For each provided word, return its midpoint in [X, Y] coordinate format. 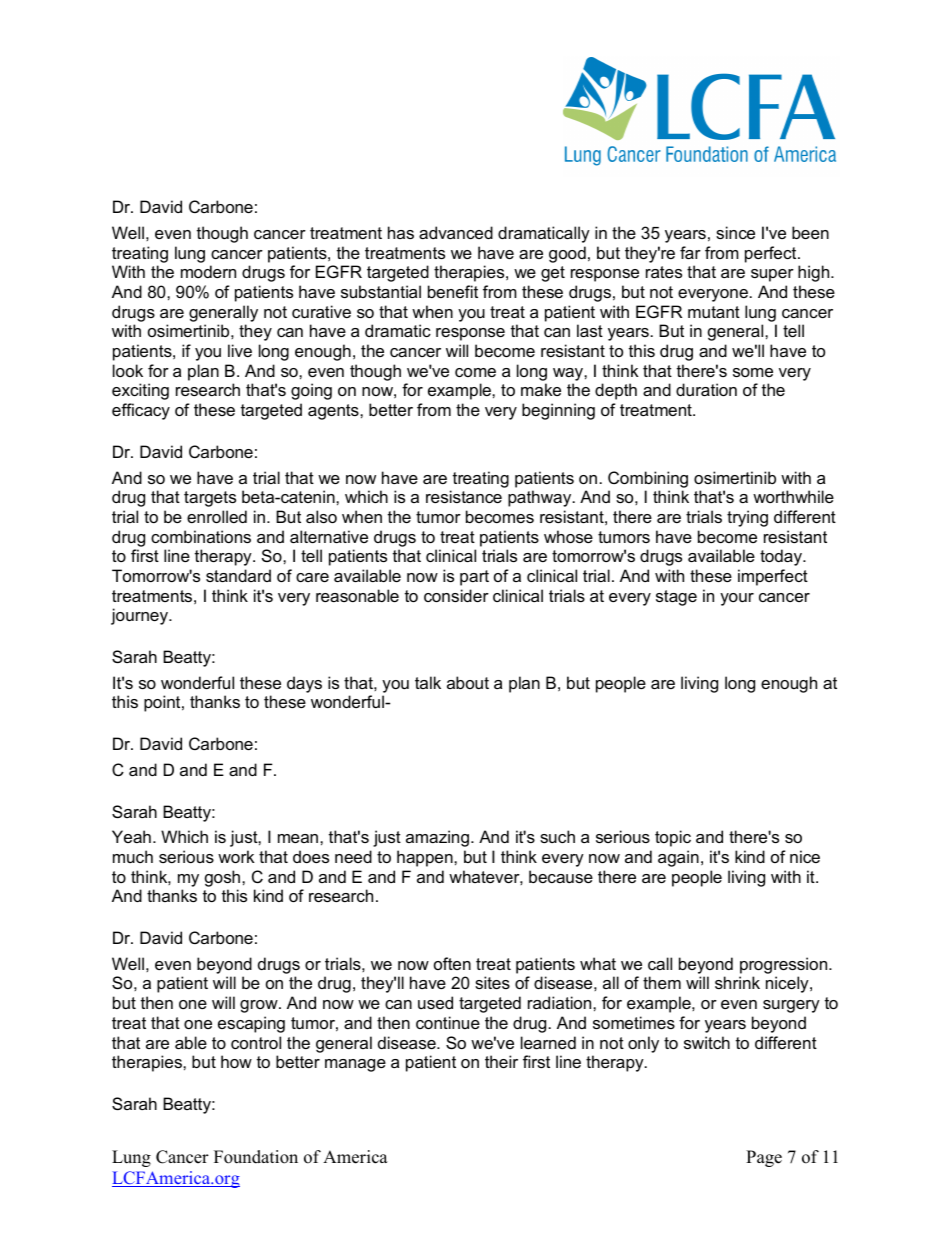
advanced [456, 232]
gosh [224, 880]
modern [208, 271]
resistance [464, 496]
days [304, 684]
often [452, 963]
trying [747, 518]
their [501, 1061]
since [735, 232]
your [737, 599]
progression [785, 965]
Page [764, 1158]
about [468, 682]
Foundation [256, 1157]
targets [210, 499]
